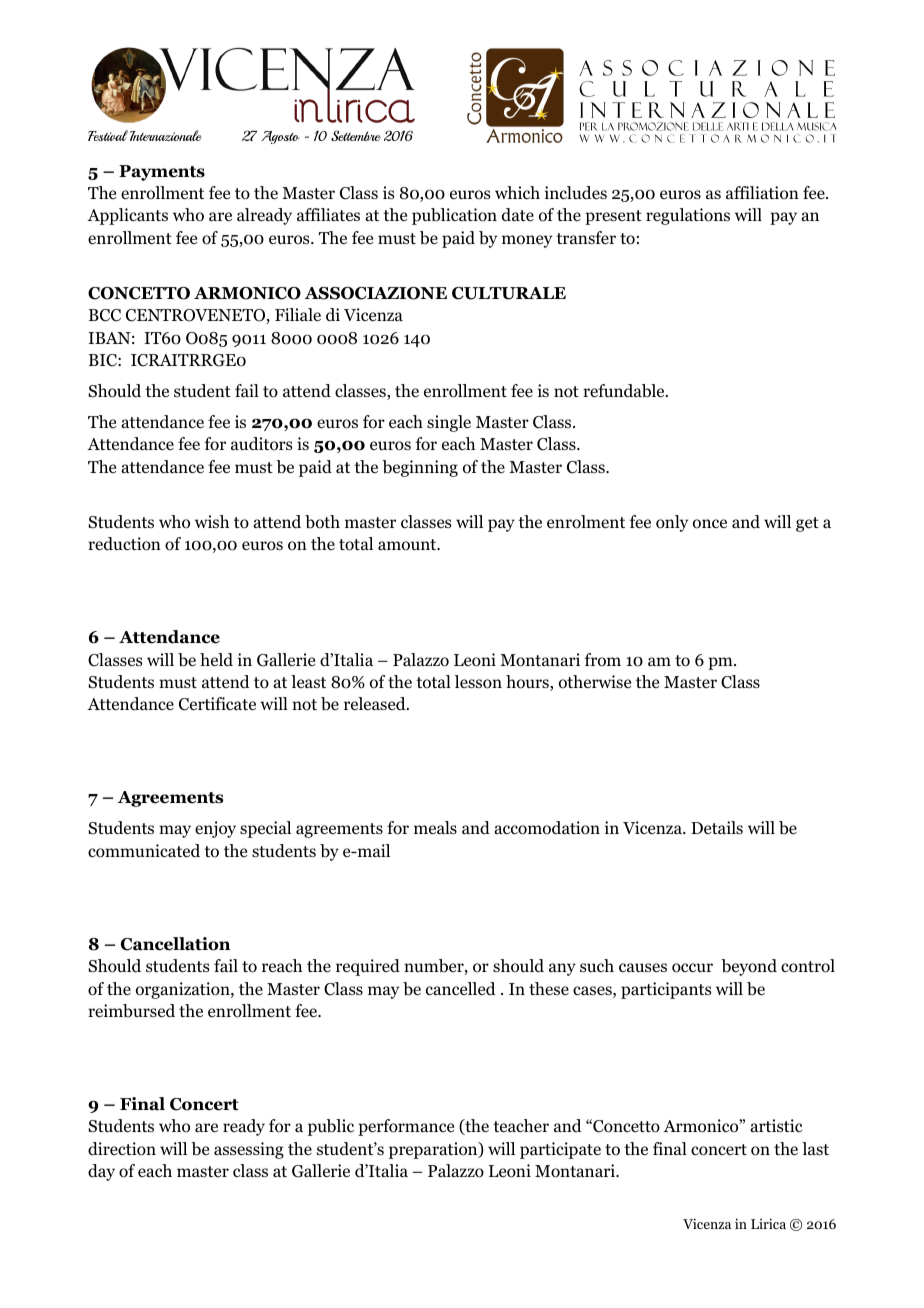 Image resolution: width=924 pixels, height=1308 pixels. I want to click on artistic, so click(776, 1125).
